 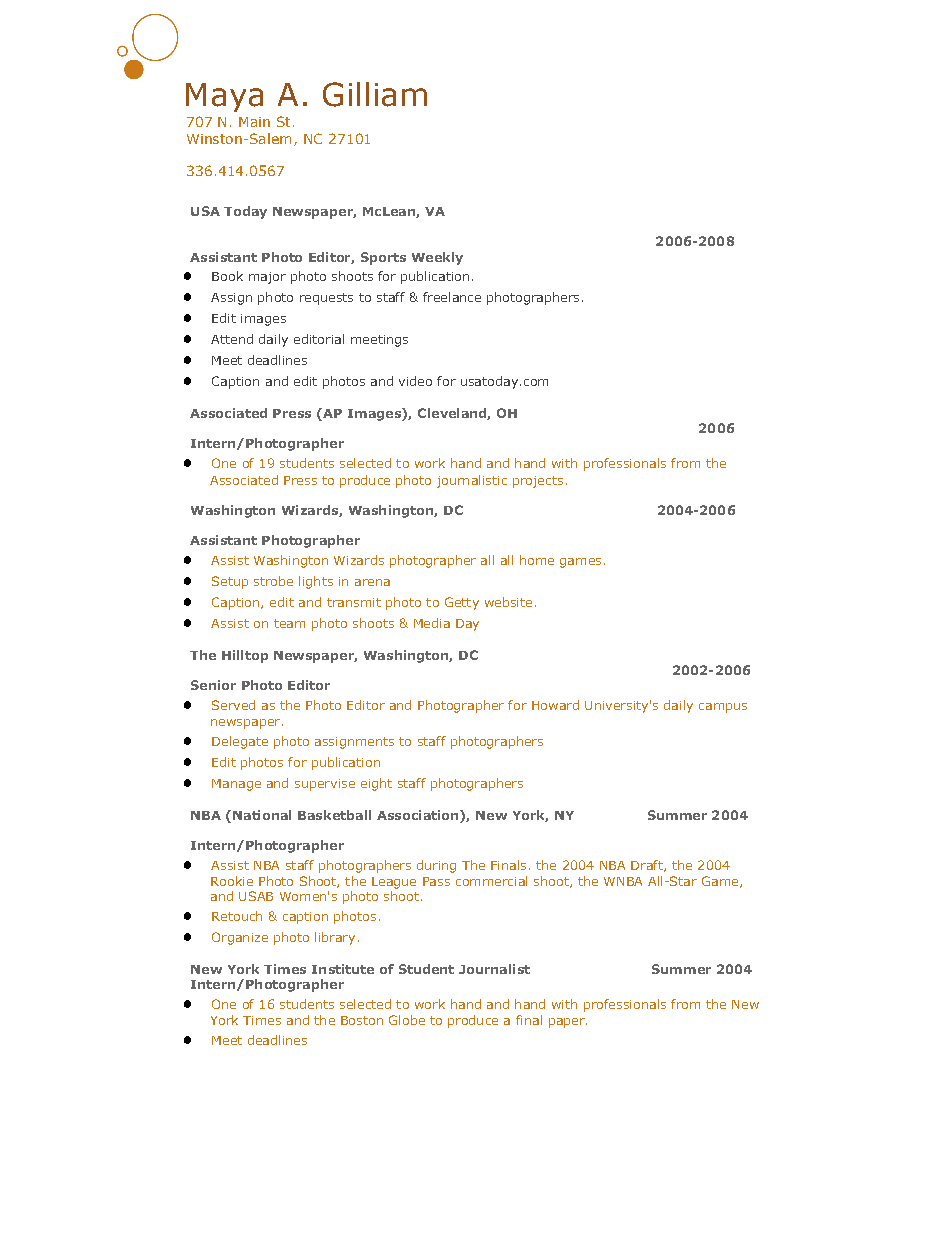 What do you see at coordinates (537, 560) in the document?
I see `home` at bounding box center [537, 560].
